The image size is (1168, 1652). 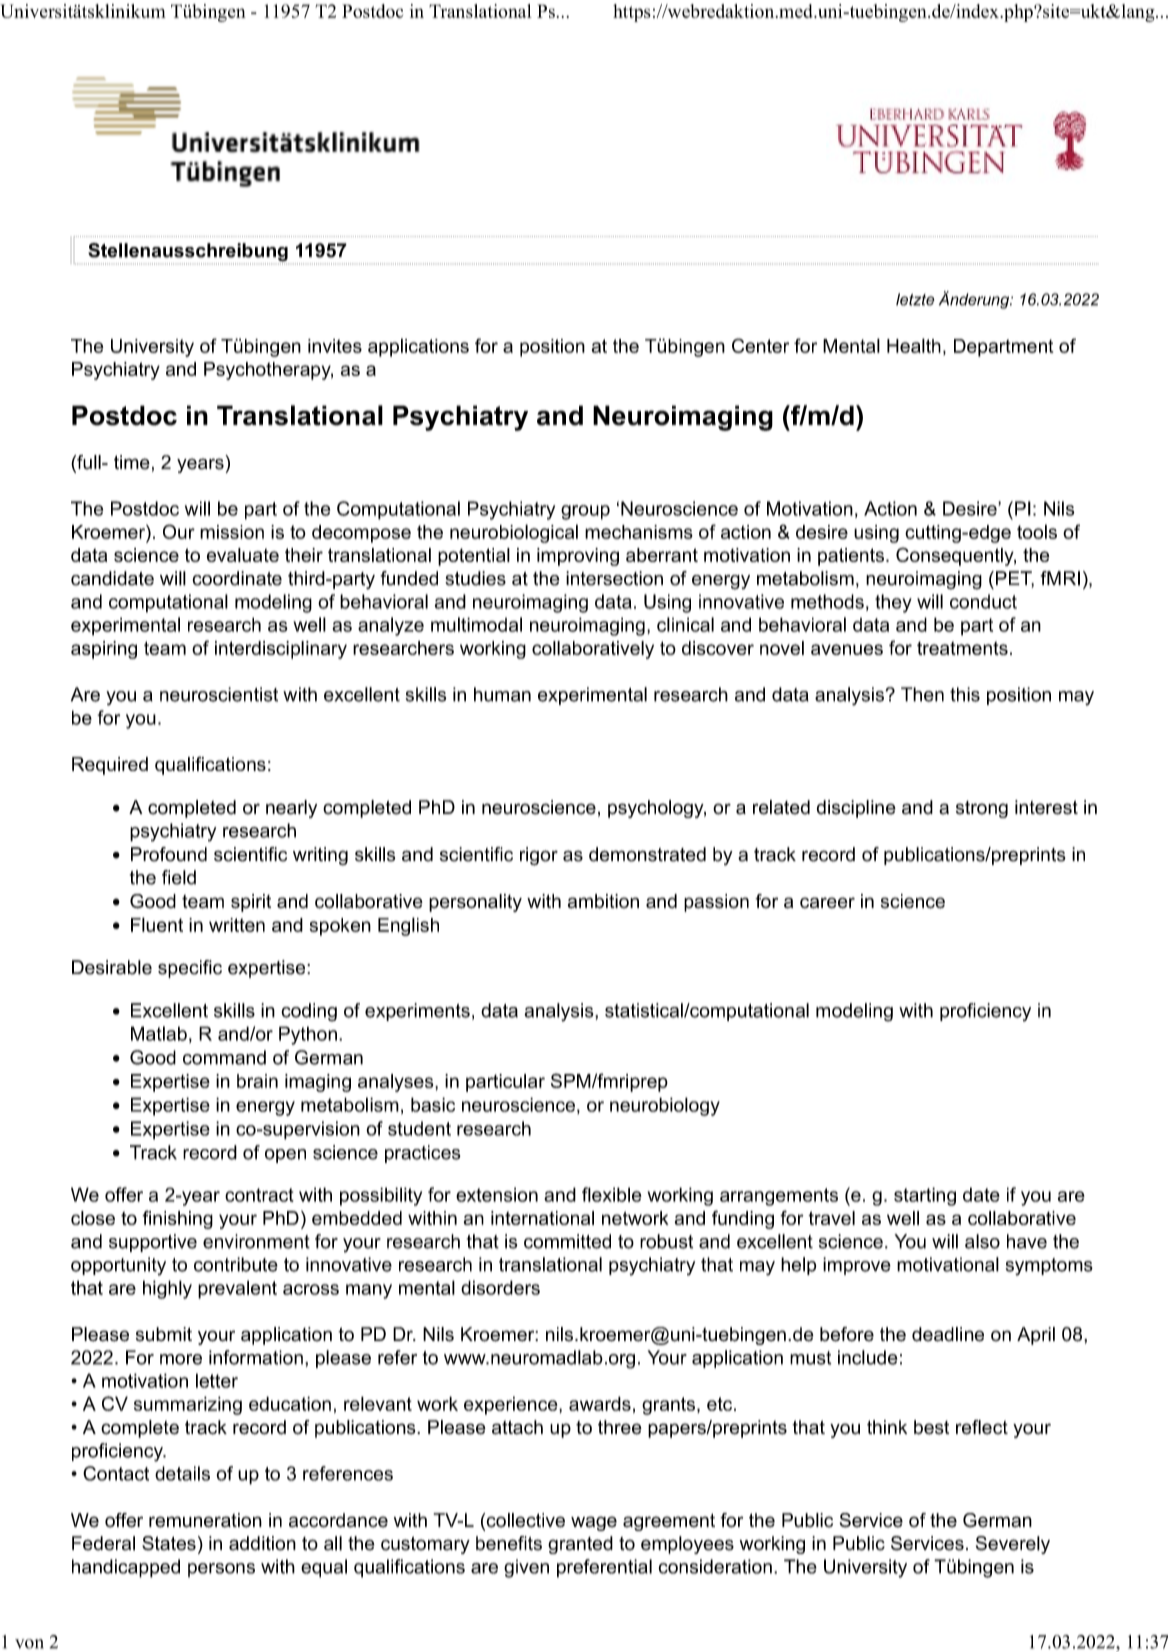 What do you see at coordinates (190, 969) in the screenshot?
I see `specific` at bounding box center [190, 969].
